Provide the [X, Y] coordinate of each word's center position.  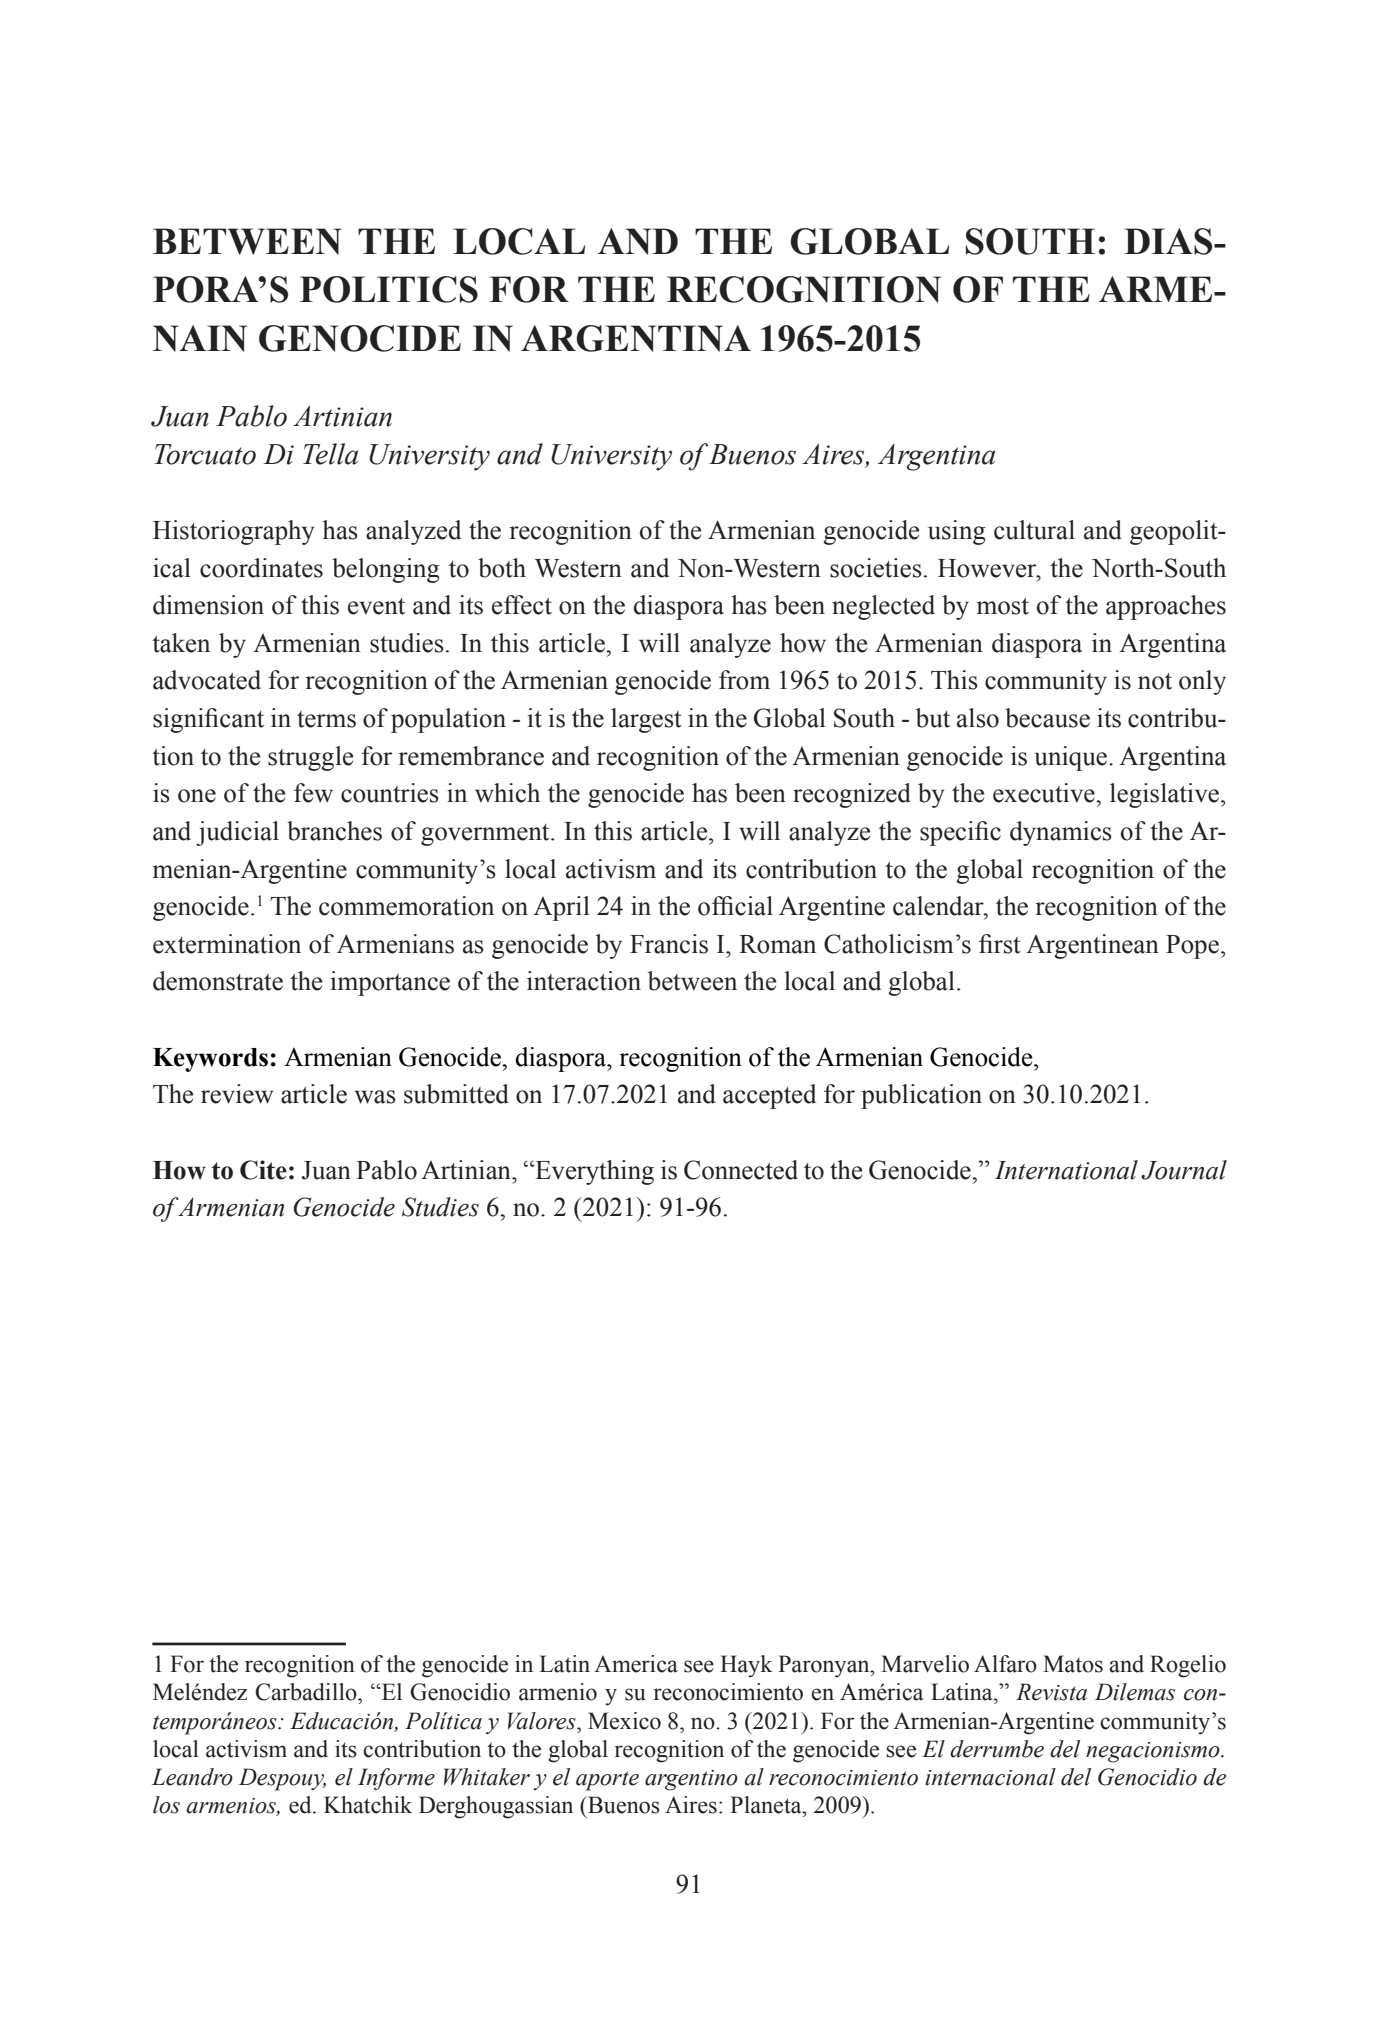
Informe [396, 1779]
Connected [741, 1170]
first [1000, 944]
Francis [669, 944]
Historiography [234, 532]
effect [522, 605]
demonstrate [218, 981]
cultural [1034, 530]
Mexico [624, 1721]
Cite [263, 1170]
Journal [1184, 1170]
